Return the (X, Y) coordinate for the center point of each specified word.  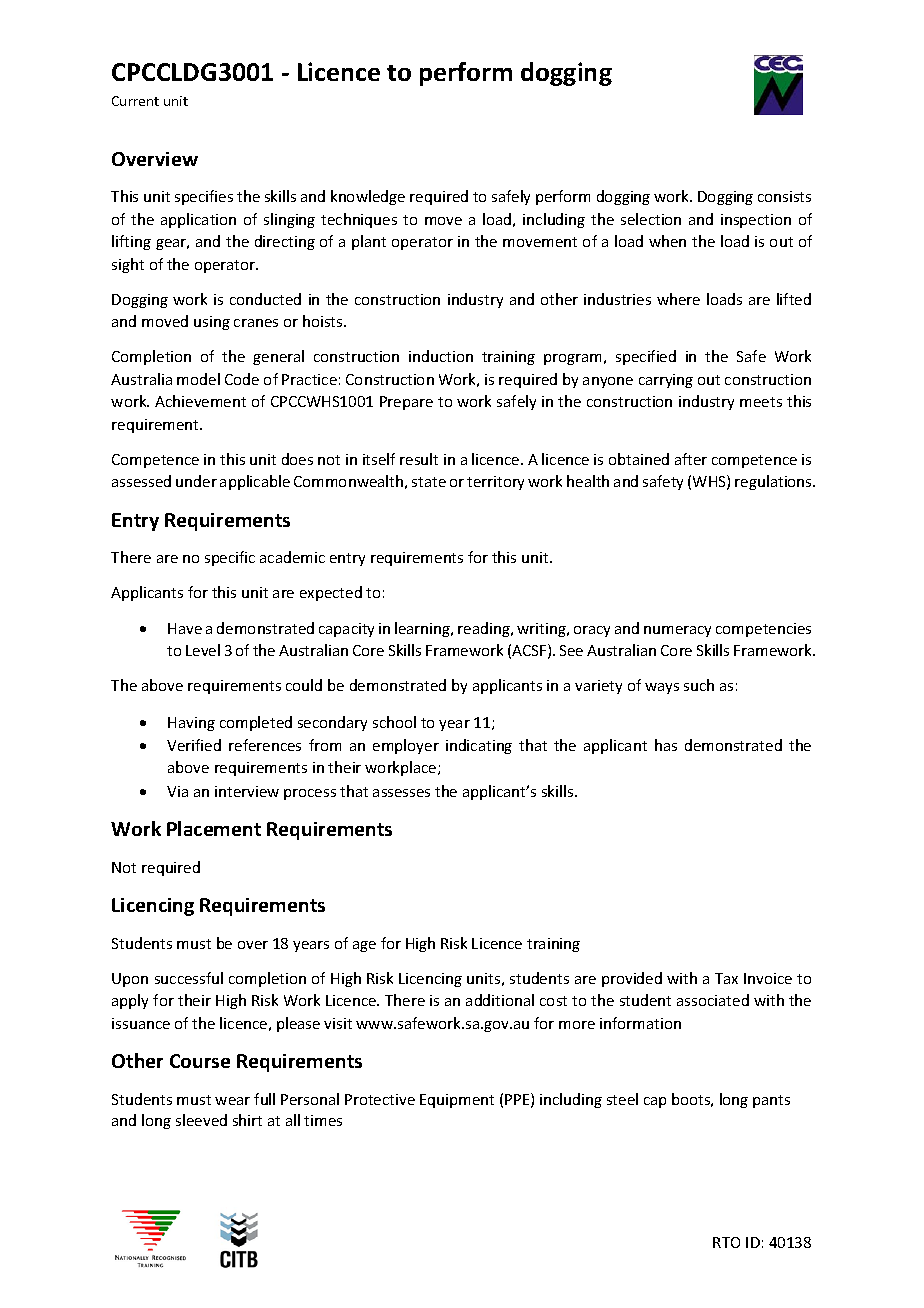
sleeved (201, 1120)
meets (761, 402)
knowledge (368, 197)
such (699, 685)
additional (500, 1000)
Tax (726, 978)
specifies (204, 197)
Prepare (406, 403)
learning (424, 629)
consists (784, 196)
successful (189, 978)
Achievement (200, 401)
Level (203, 650)
